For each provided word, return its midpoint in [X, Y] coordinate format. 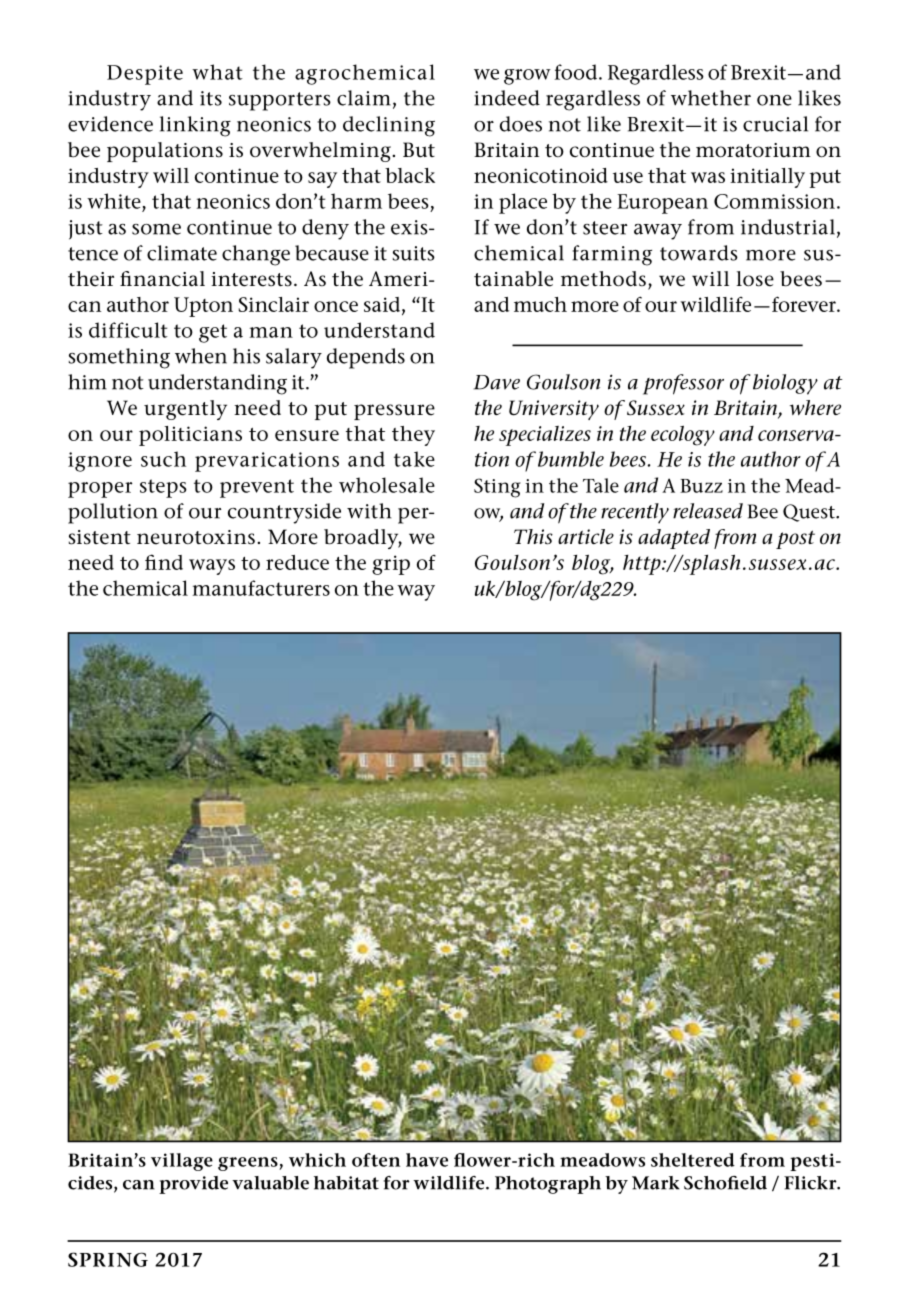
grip [391, 565]
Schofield [725, 1183]
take [414, 459]
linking [195, 126]
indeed [507, 98]
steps [163, 488]
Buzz [701, 486]
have [427, 1160]
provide [193, 1185]
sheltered [693, 1160]
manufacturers [261, 588]
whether [711, 98]
